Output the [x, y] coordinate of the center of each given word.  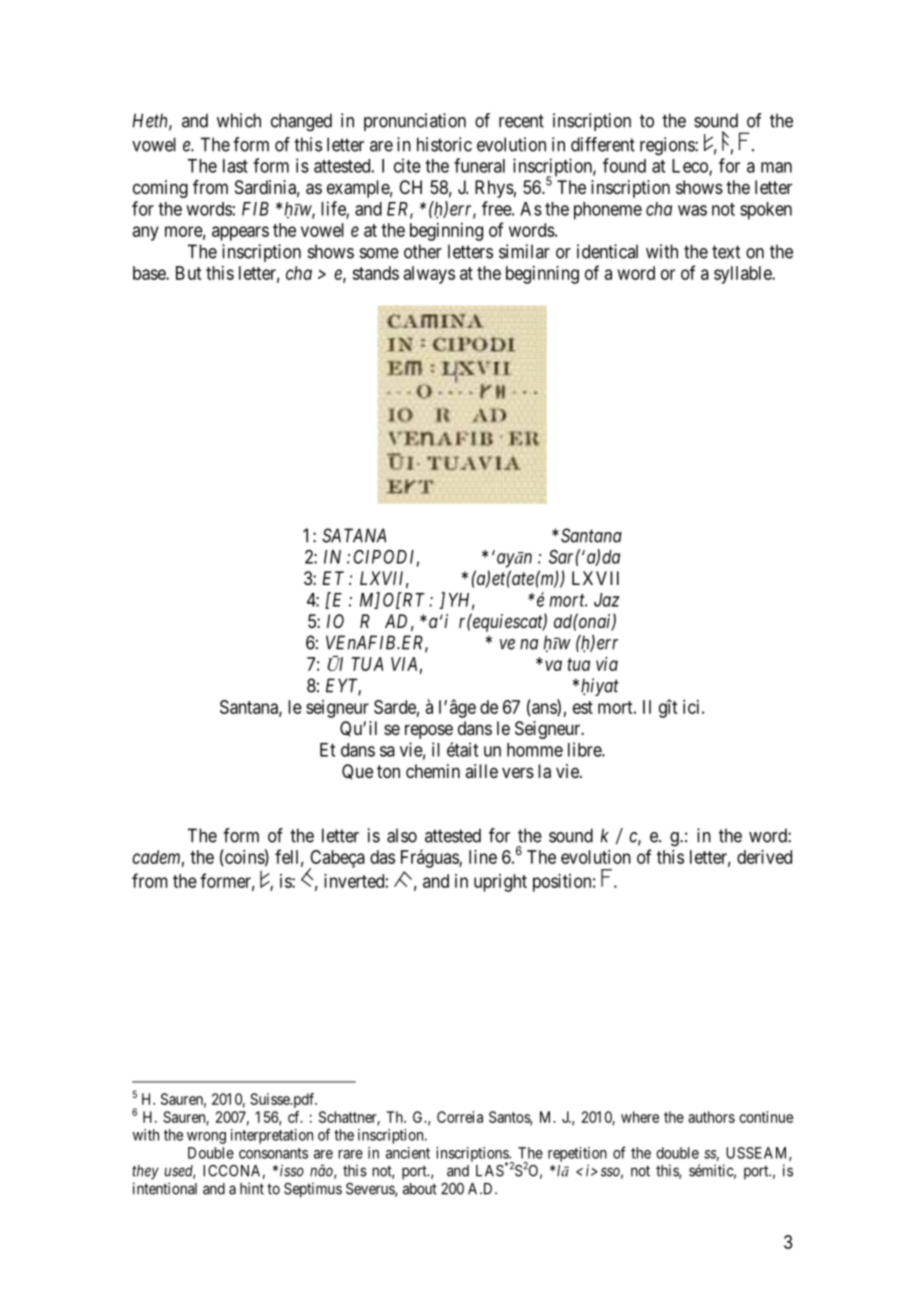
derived [764, 857]
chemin [433, 771]
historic [444, 144]
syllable [743, 275]
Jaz [606, 600]
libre [585, 749]
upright [500, 883]
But [188, 273]
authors [711, 1117]
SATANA [354, 535]
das [382, 857]
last [235, 166]
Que [357, 772]
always [429, 275]
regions [668, 146]
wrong [206, 1138]
